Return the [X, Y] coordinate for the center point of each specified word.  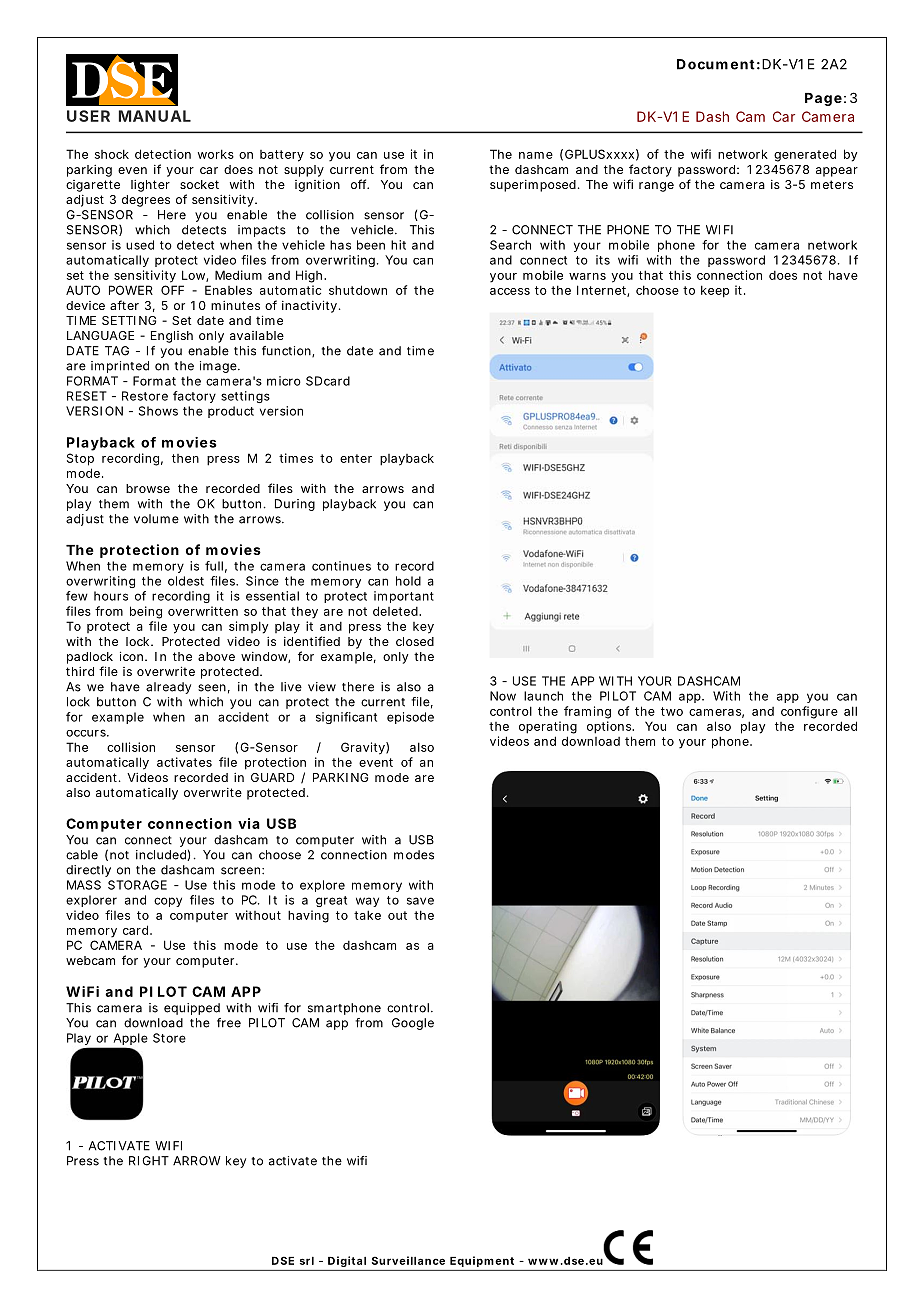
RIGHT [149, 1161]
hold [408, 581]
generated [805, 155]
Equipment [482, 1261]
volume [156, 519]
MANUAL [155, 116]
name [536, 155]
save [420, 901]
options [610, 727]
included [162, 855]
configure [809, 712]
